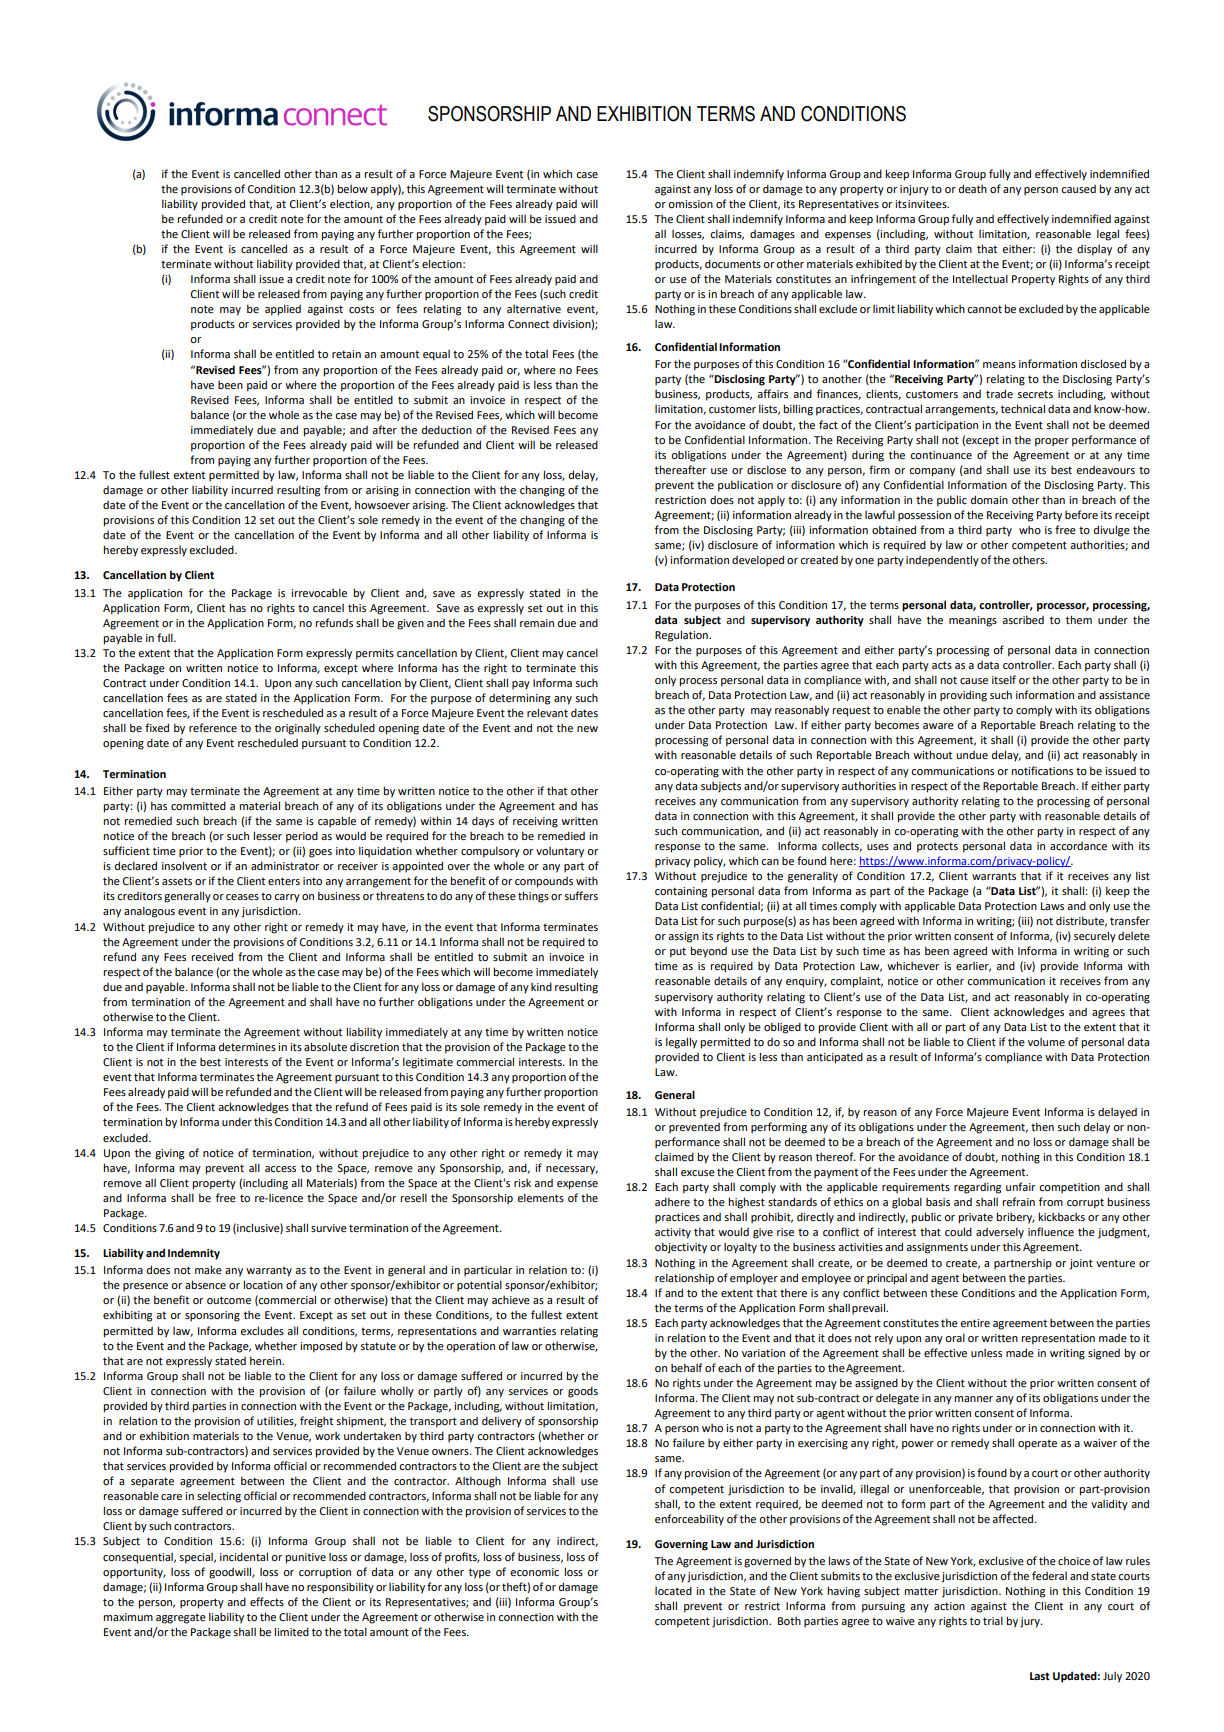  What do you see at coordinates (283, 310) in the image?
I see `applied` at bounding box center [283, 310].
